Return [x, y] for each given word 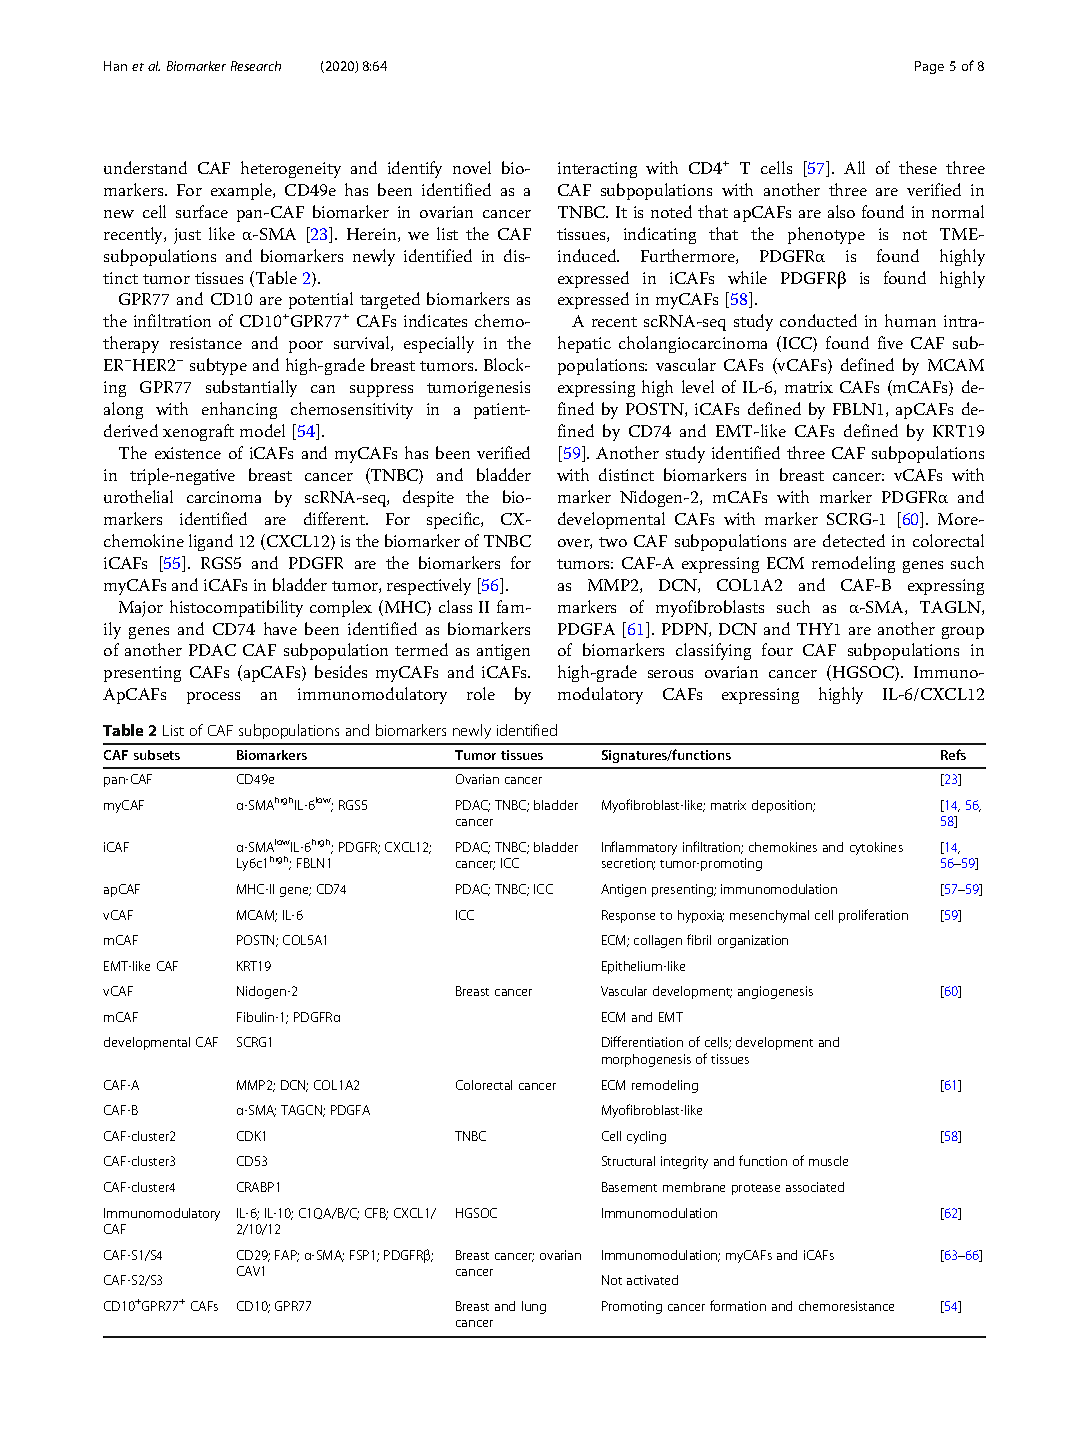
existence [188, 453]
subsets [157, 755]
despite [428, 498]
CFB [376, 1214]
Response [628, 916]
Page [929, 67]
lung [534, 1307]
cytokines [876, 848]
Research [256, 66]
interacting [597, 170]
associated [815, 1187]
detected [854, 540]
